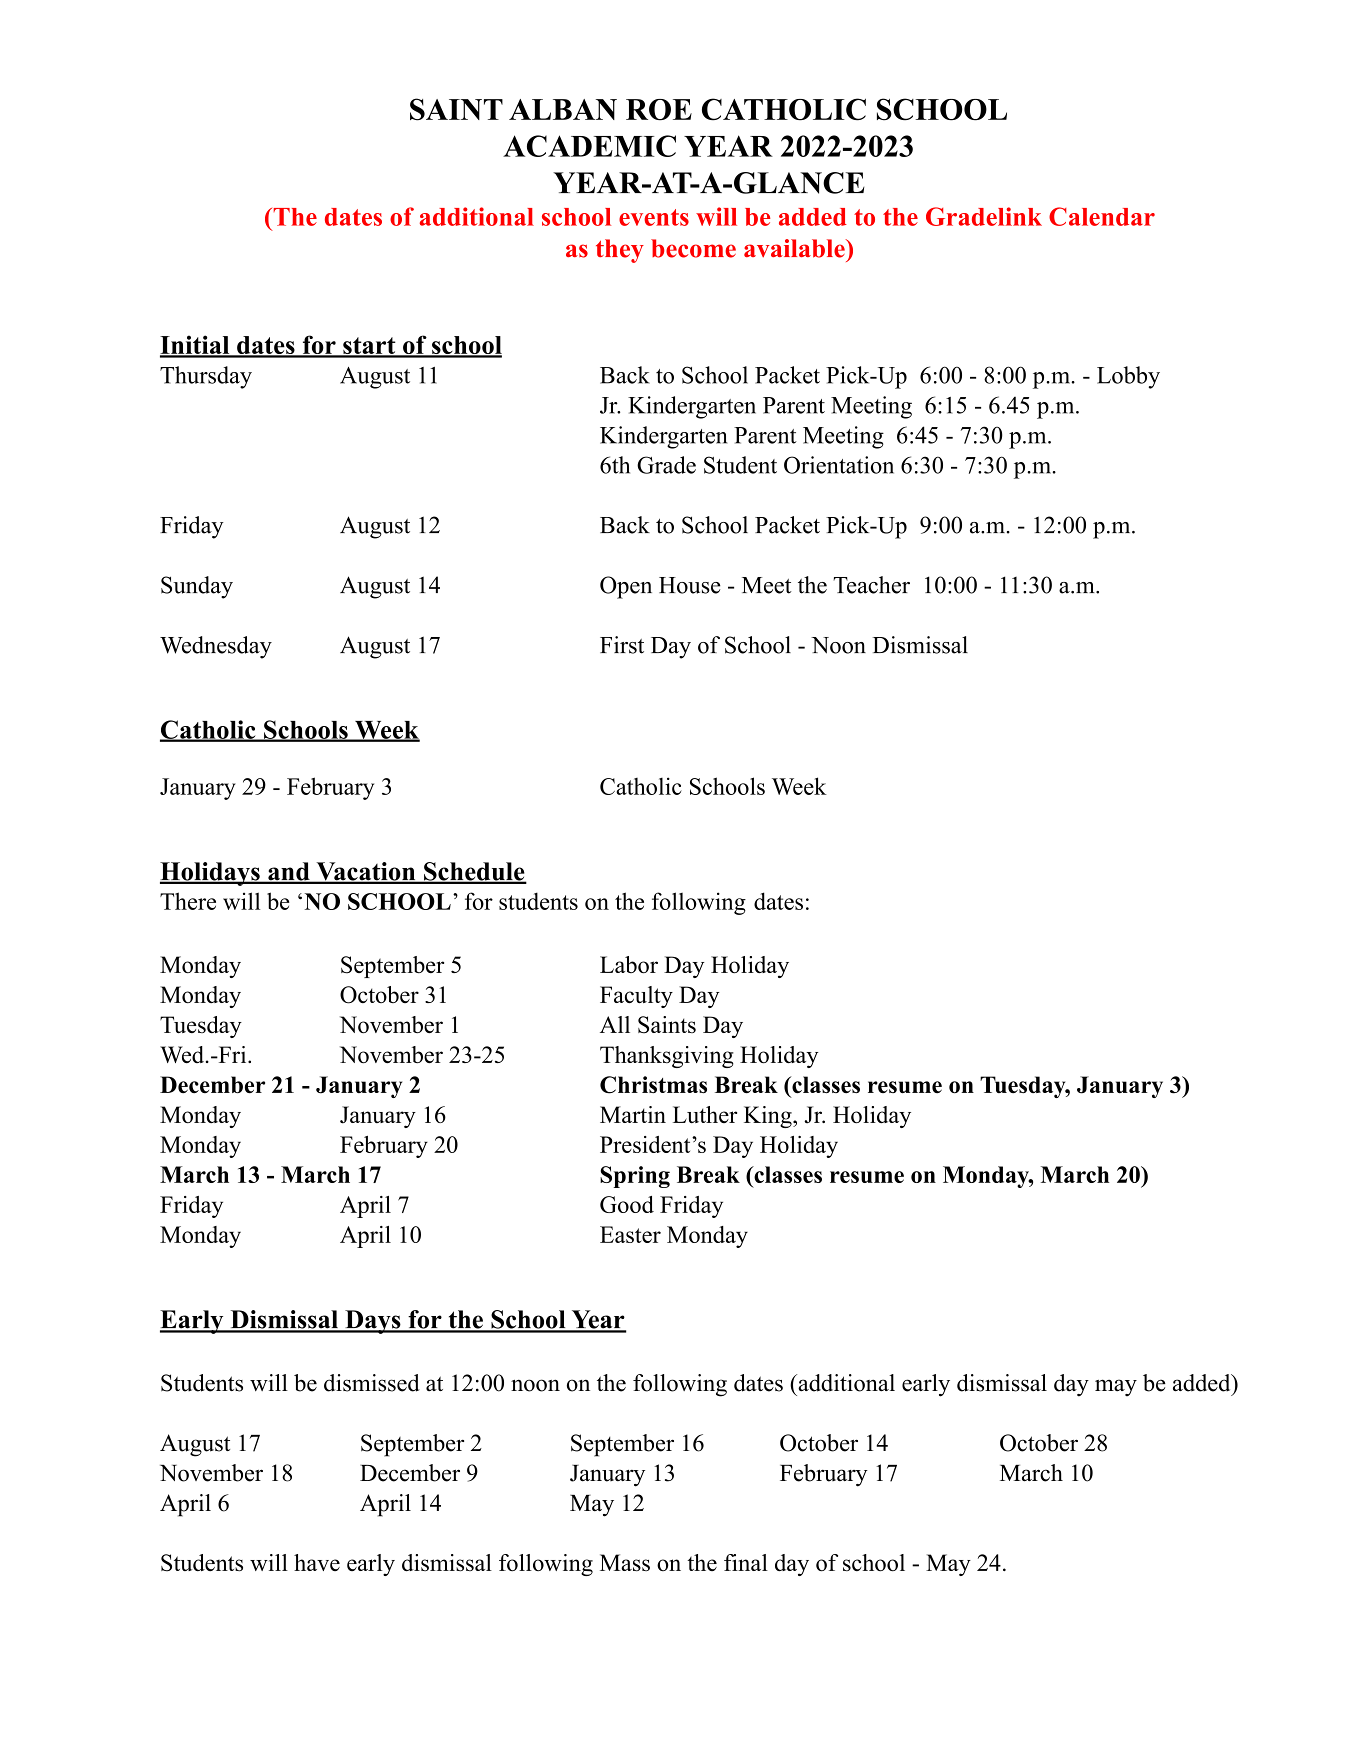 The image size is (1359, 1759). What do you see at coordinates (1128, 377) in the page?
I see `Lobby` at bounding box center [1128, 377].
